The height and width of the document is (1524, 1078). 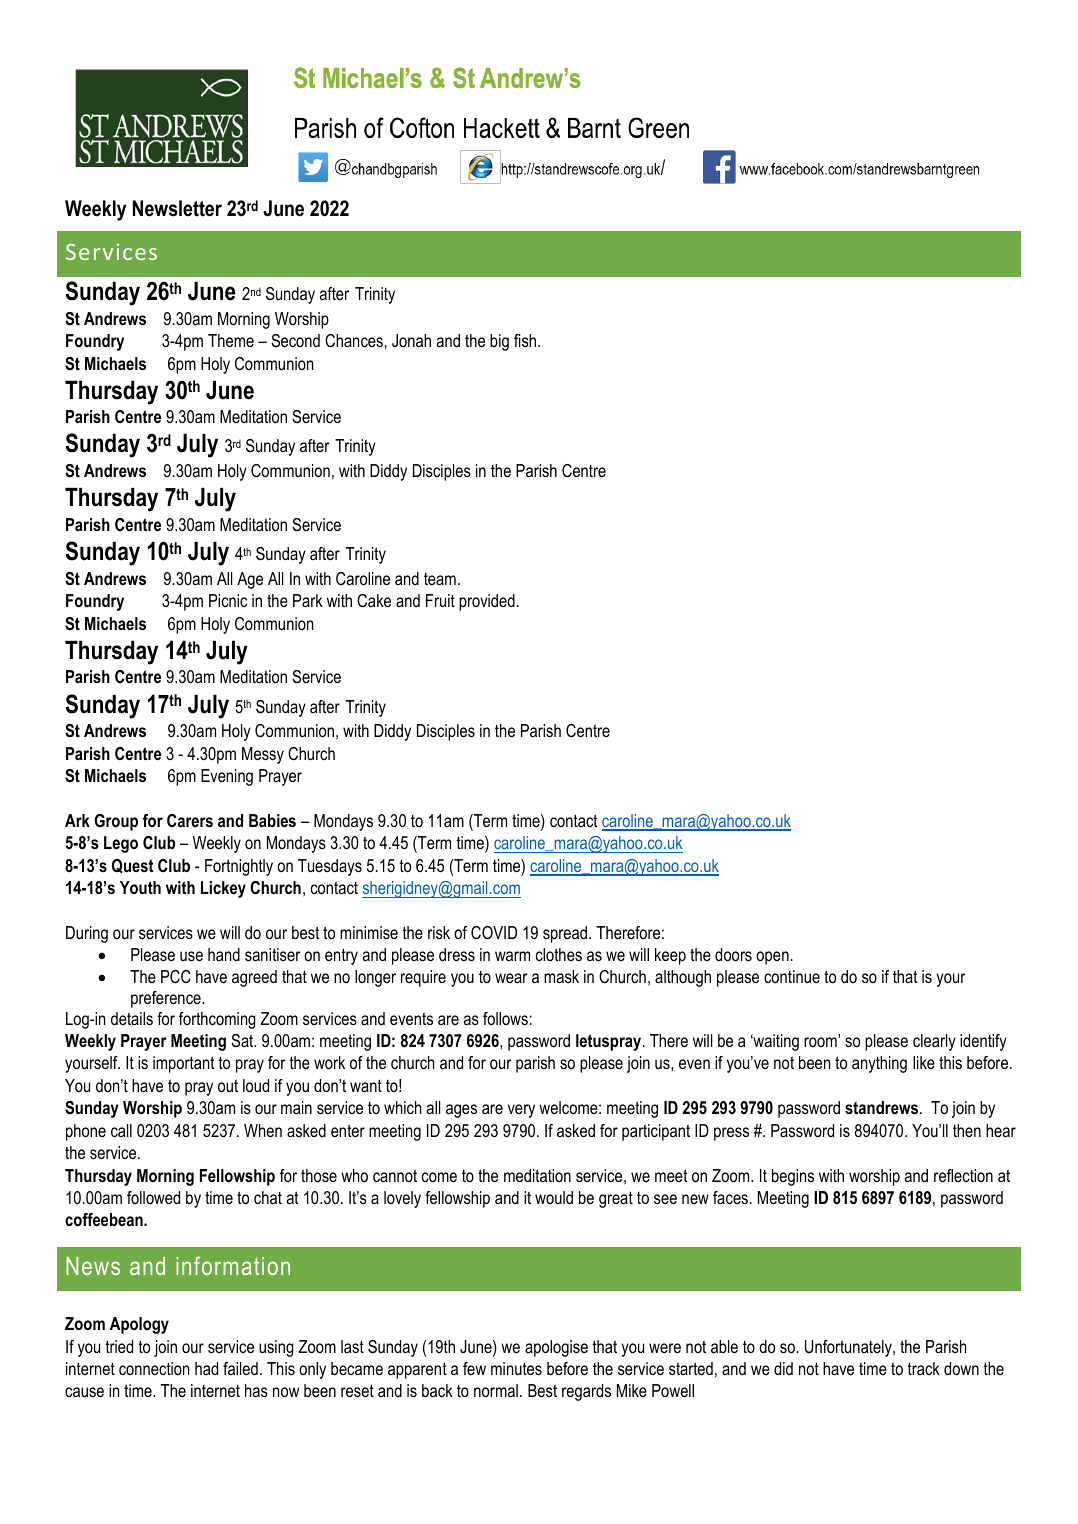 I want to click on forthcoming, so click(x=217, y=1020).
